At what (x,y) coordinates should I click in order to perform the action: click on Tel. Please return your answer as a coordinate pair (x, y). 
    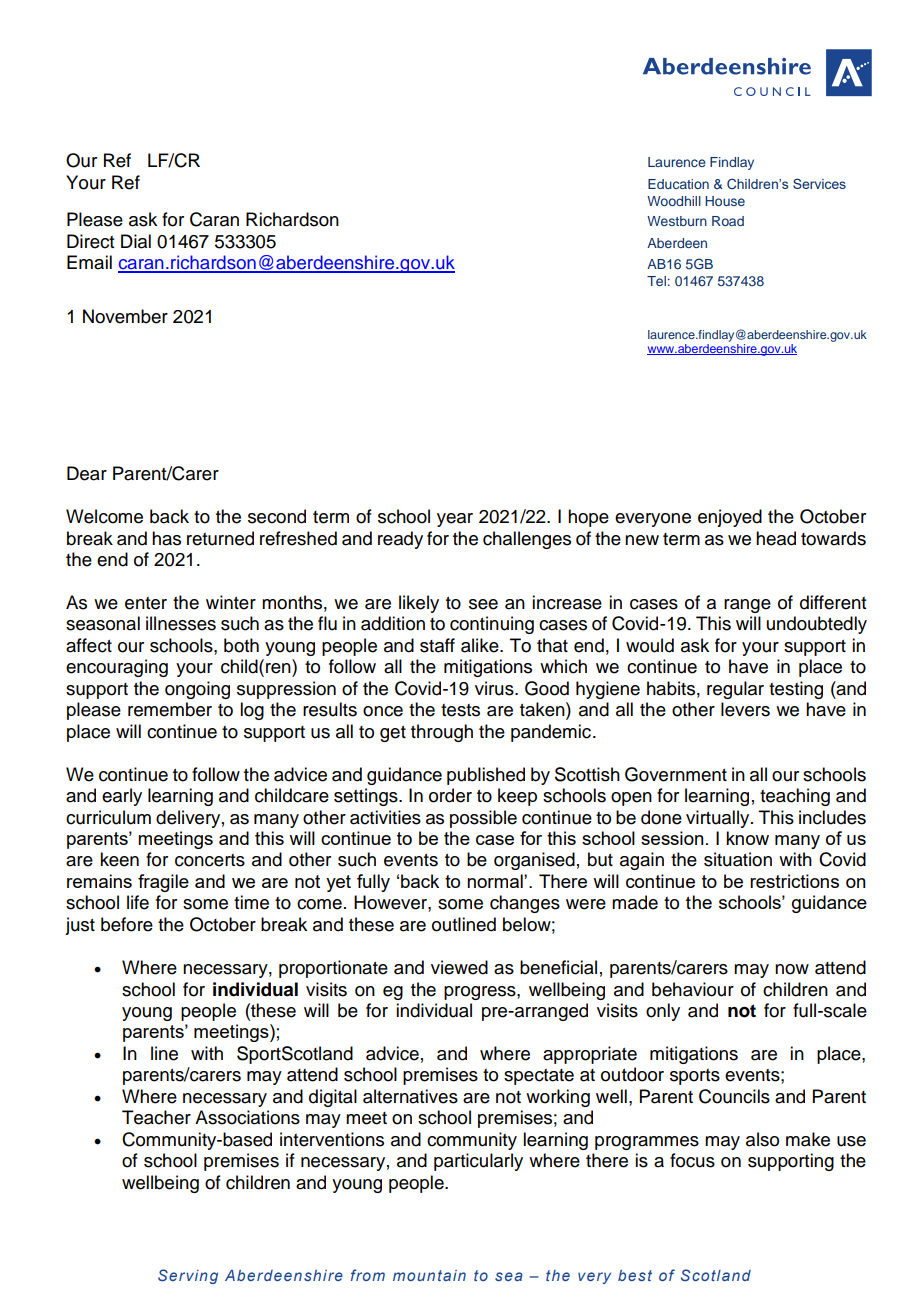
    Looking at the image, I should click on (656, 281).
